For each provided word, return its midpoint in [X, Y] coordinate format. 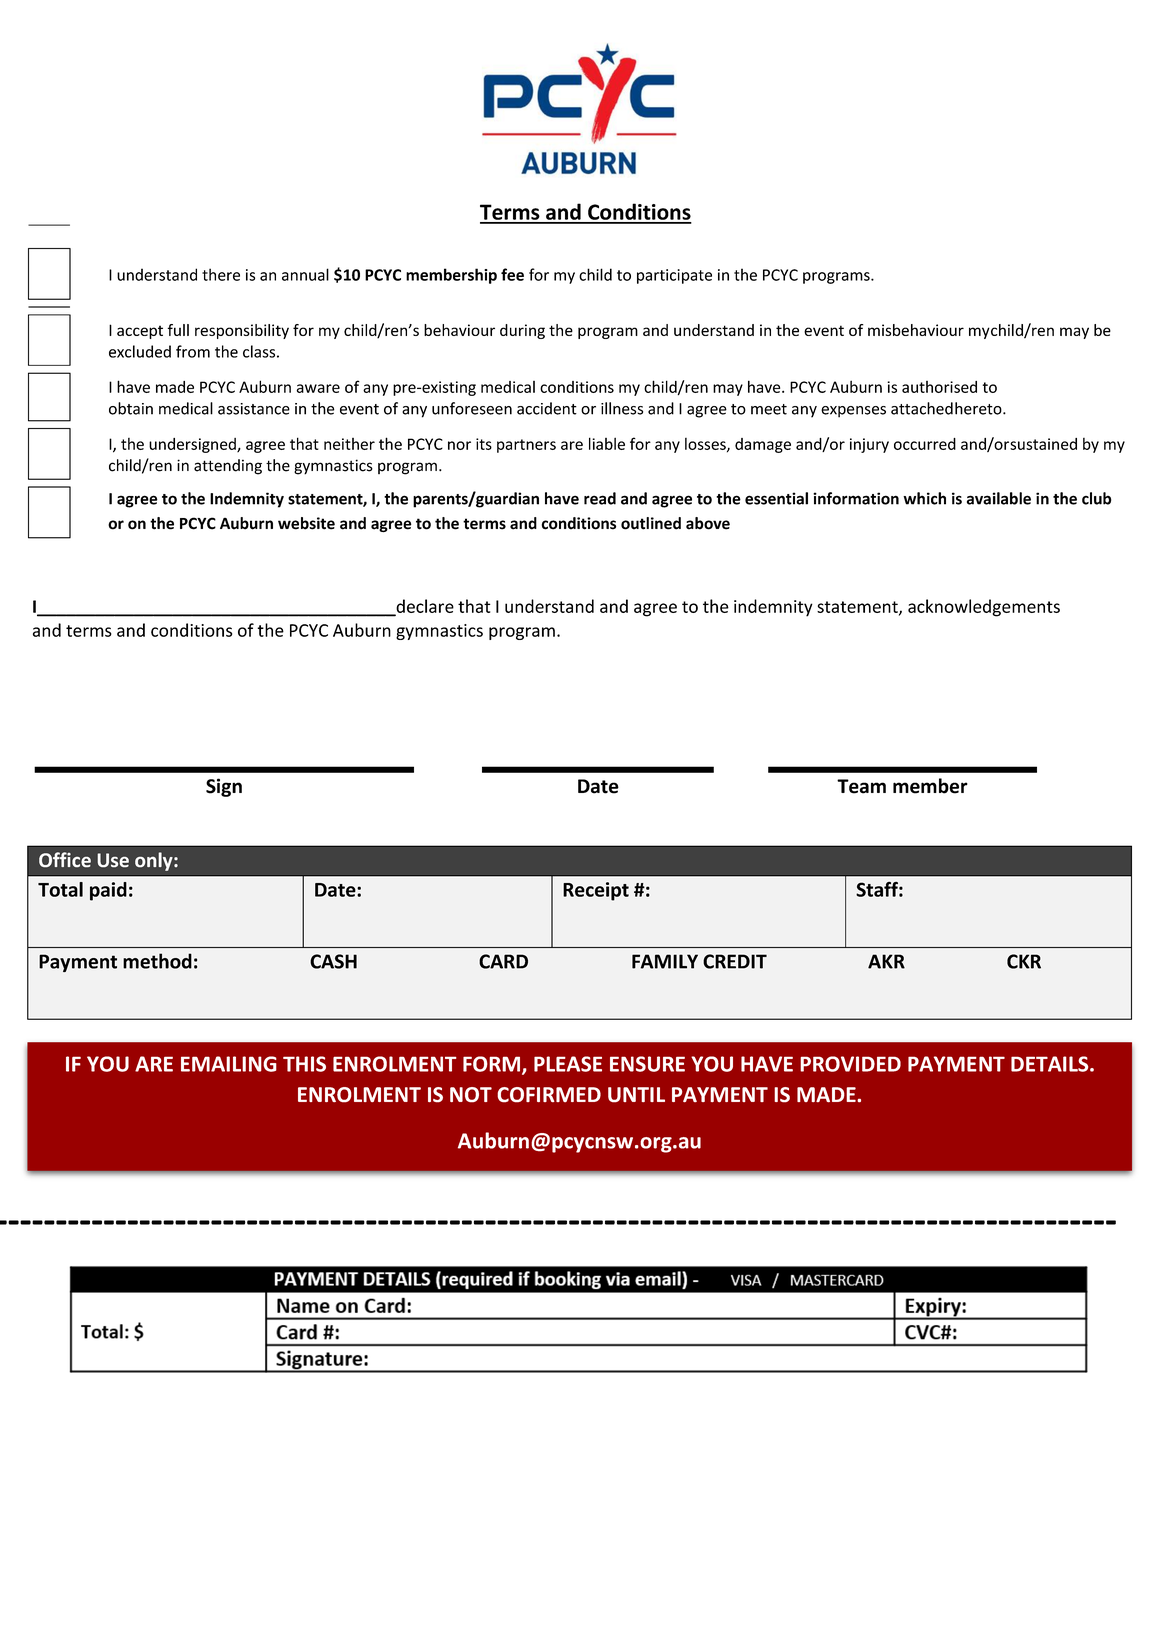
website [306, 523]
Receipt [596, 891]
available [999, 498]
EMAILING [229, 1064]
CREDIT [735, 961]
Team [861, 786]
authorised [939, 387]
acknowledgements [984, 608]
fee [512, 274]
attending [228, 467]
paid [108, 891]
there [221, 274]
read [600, 498]
